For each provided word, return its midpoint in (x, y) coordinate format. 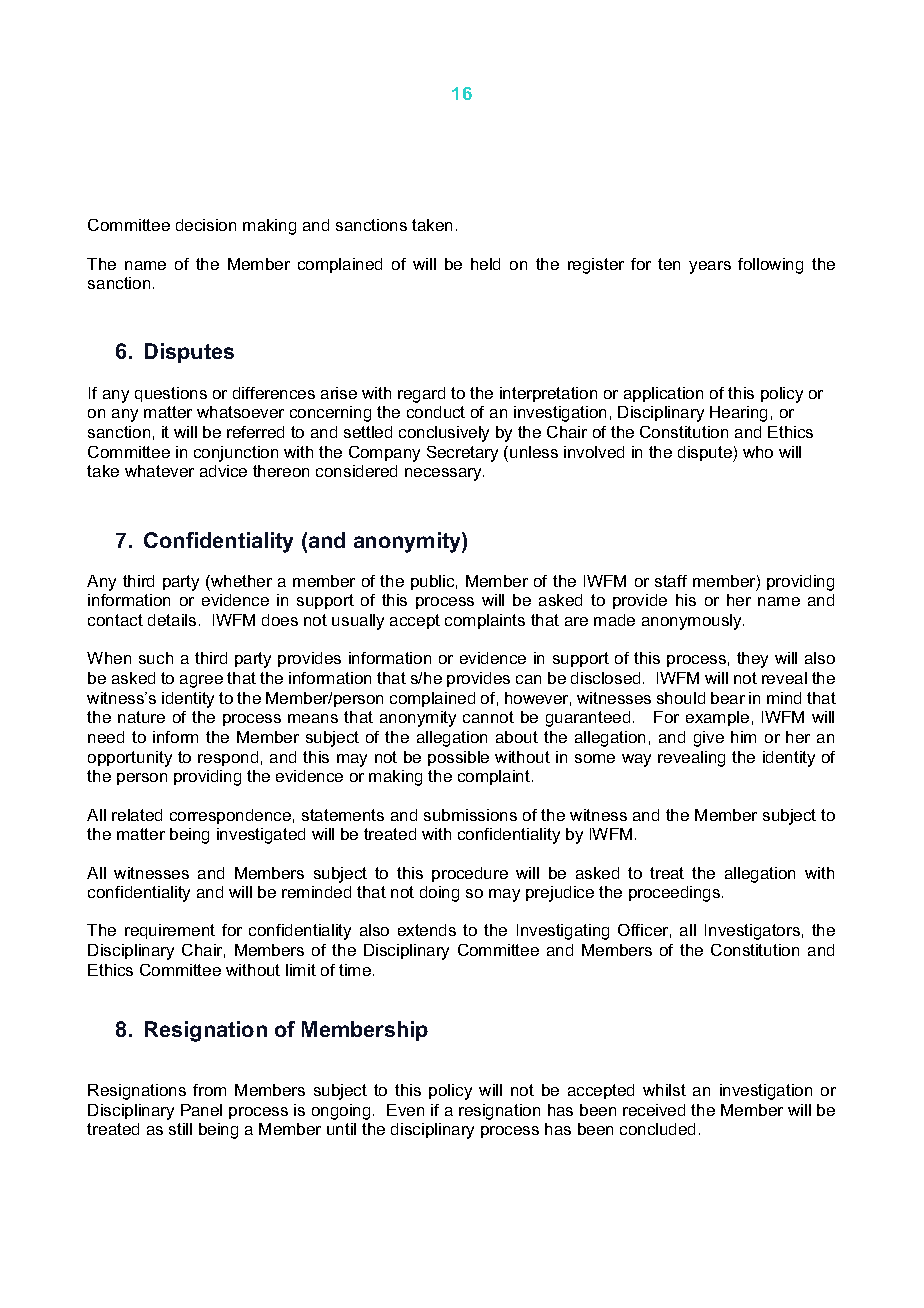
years (710, 267)
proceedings (676, 894)
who (758, 452)
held (485, 264)
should (681, 698)
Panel (201, 1110)
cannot (488, 717)
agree (201, 681)
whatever (159, 471)
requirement (170, 931)
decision (206, 225)
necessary (444, 474)
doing (439, 894)
